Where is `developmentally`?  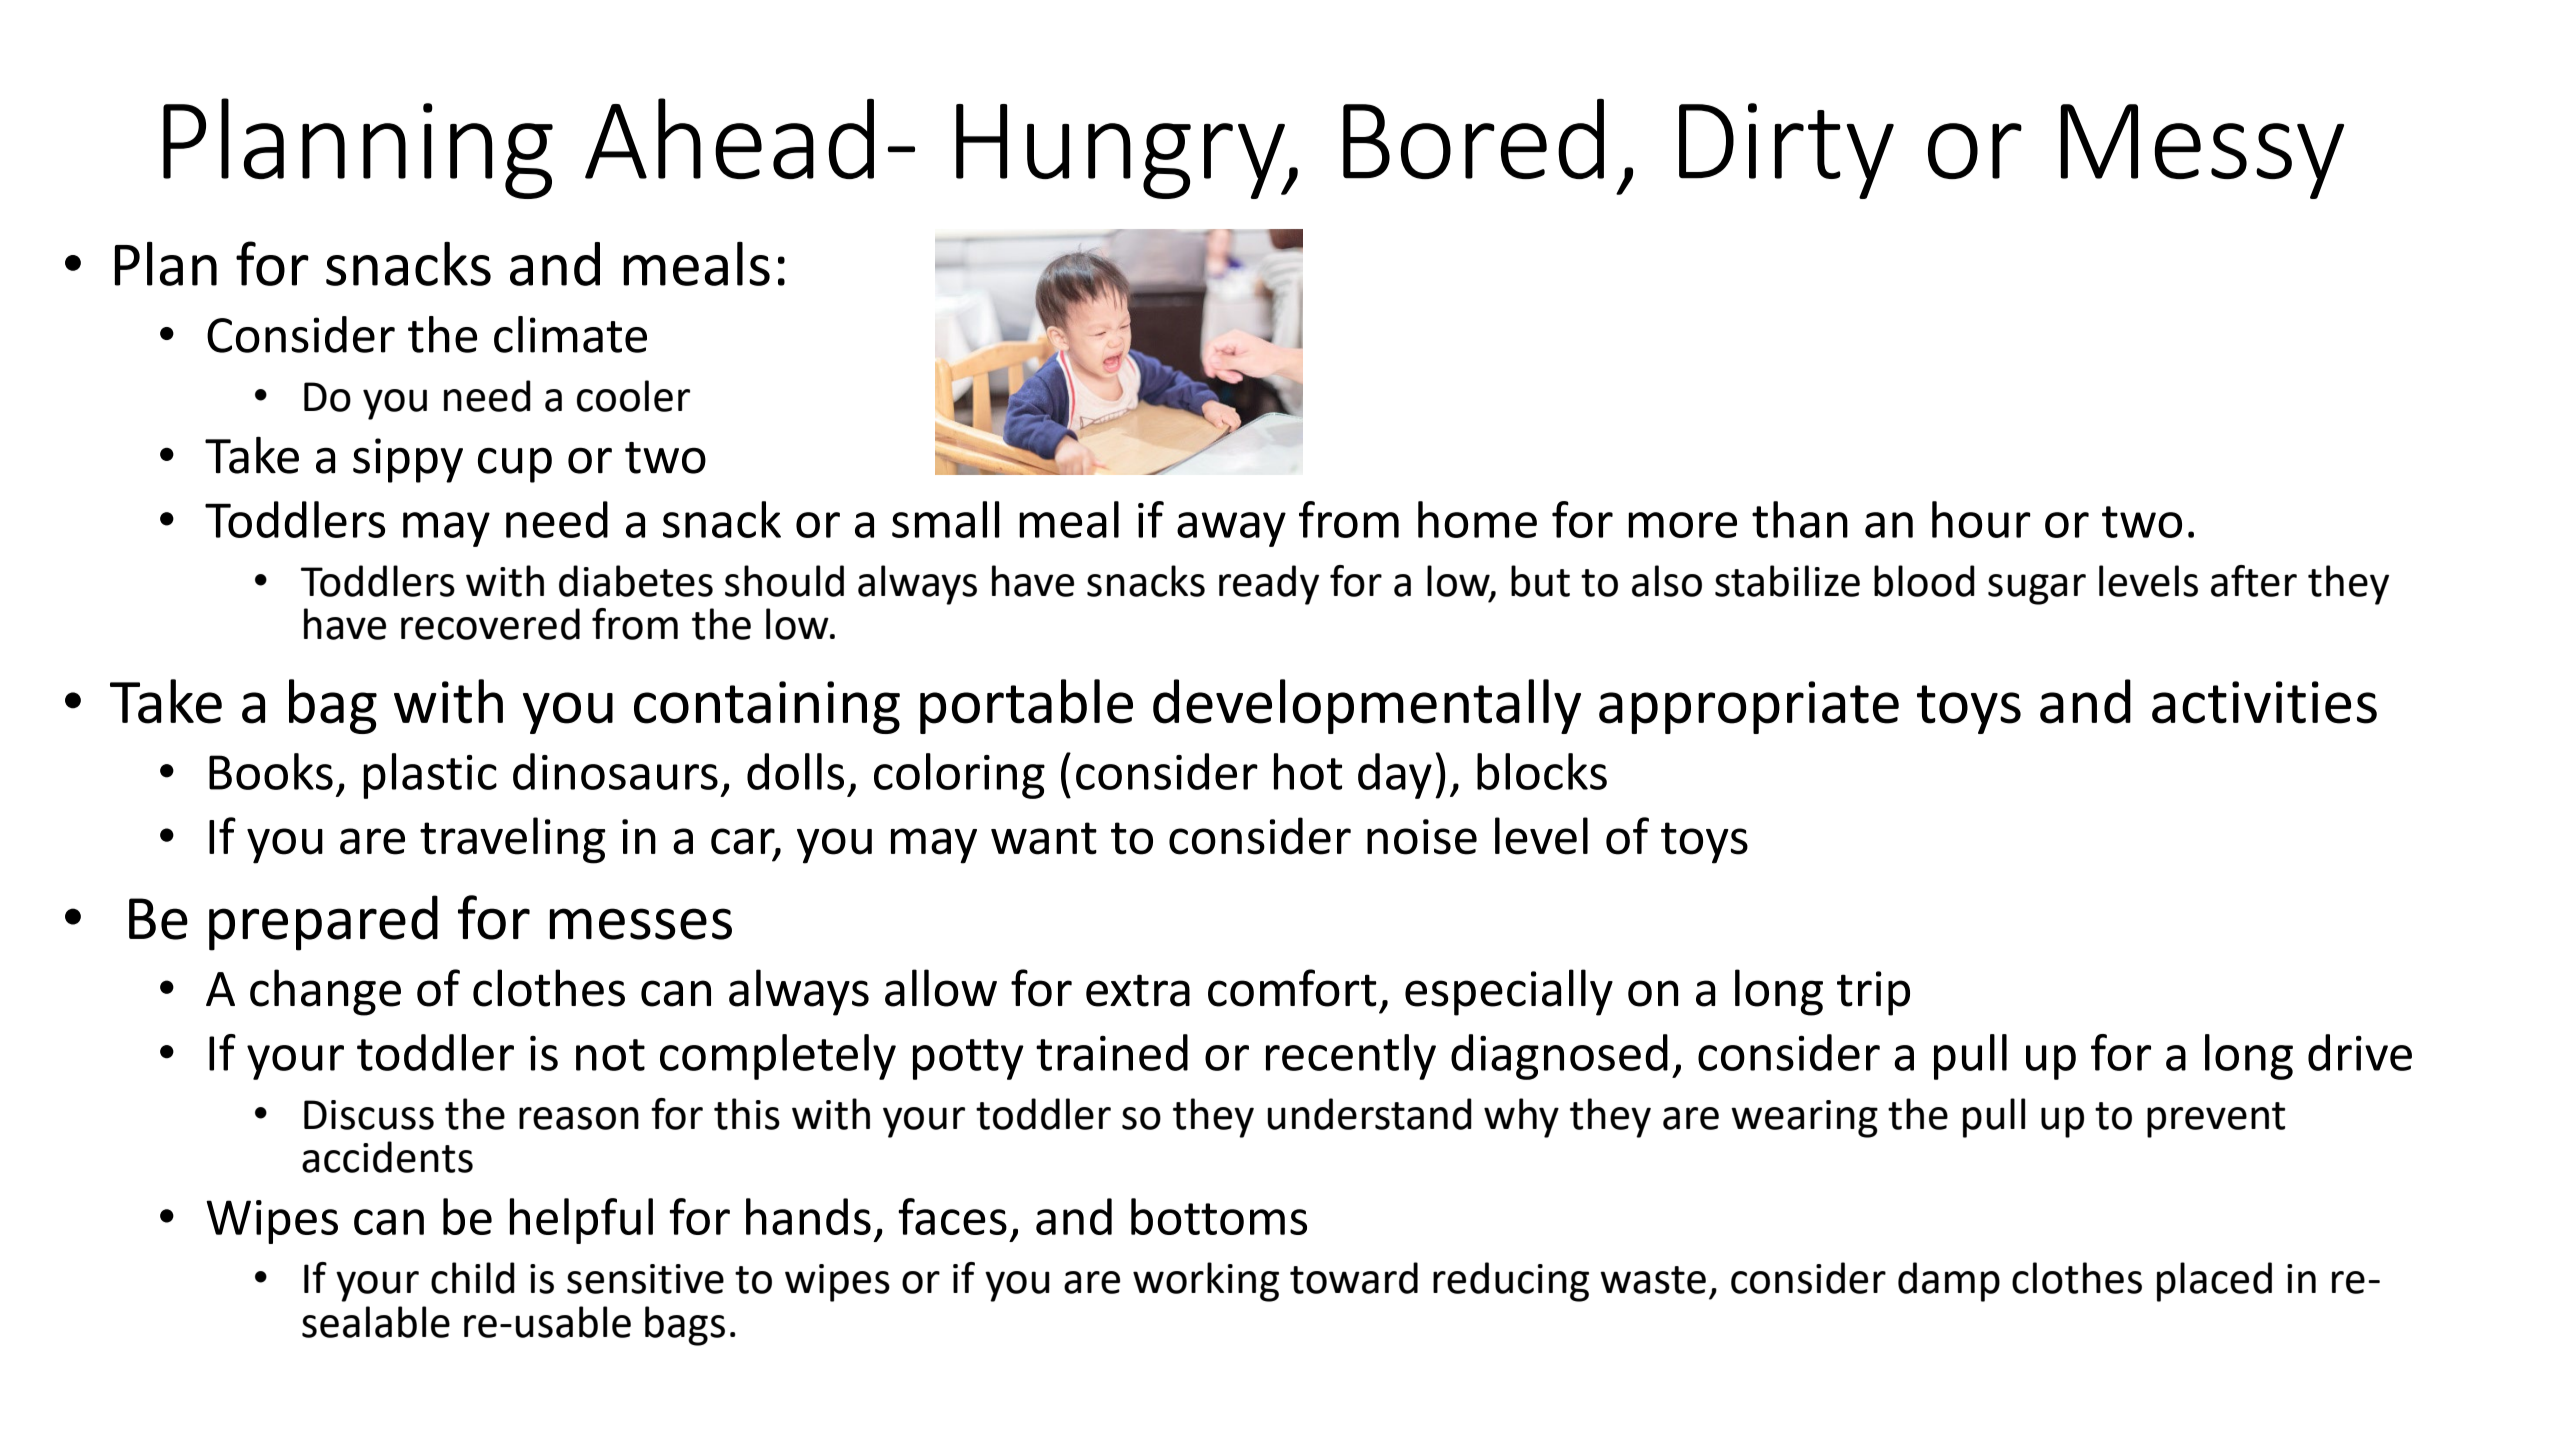 developmentally is located at coordinates (1367, 706).
